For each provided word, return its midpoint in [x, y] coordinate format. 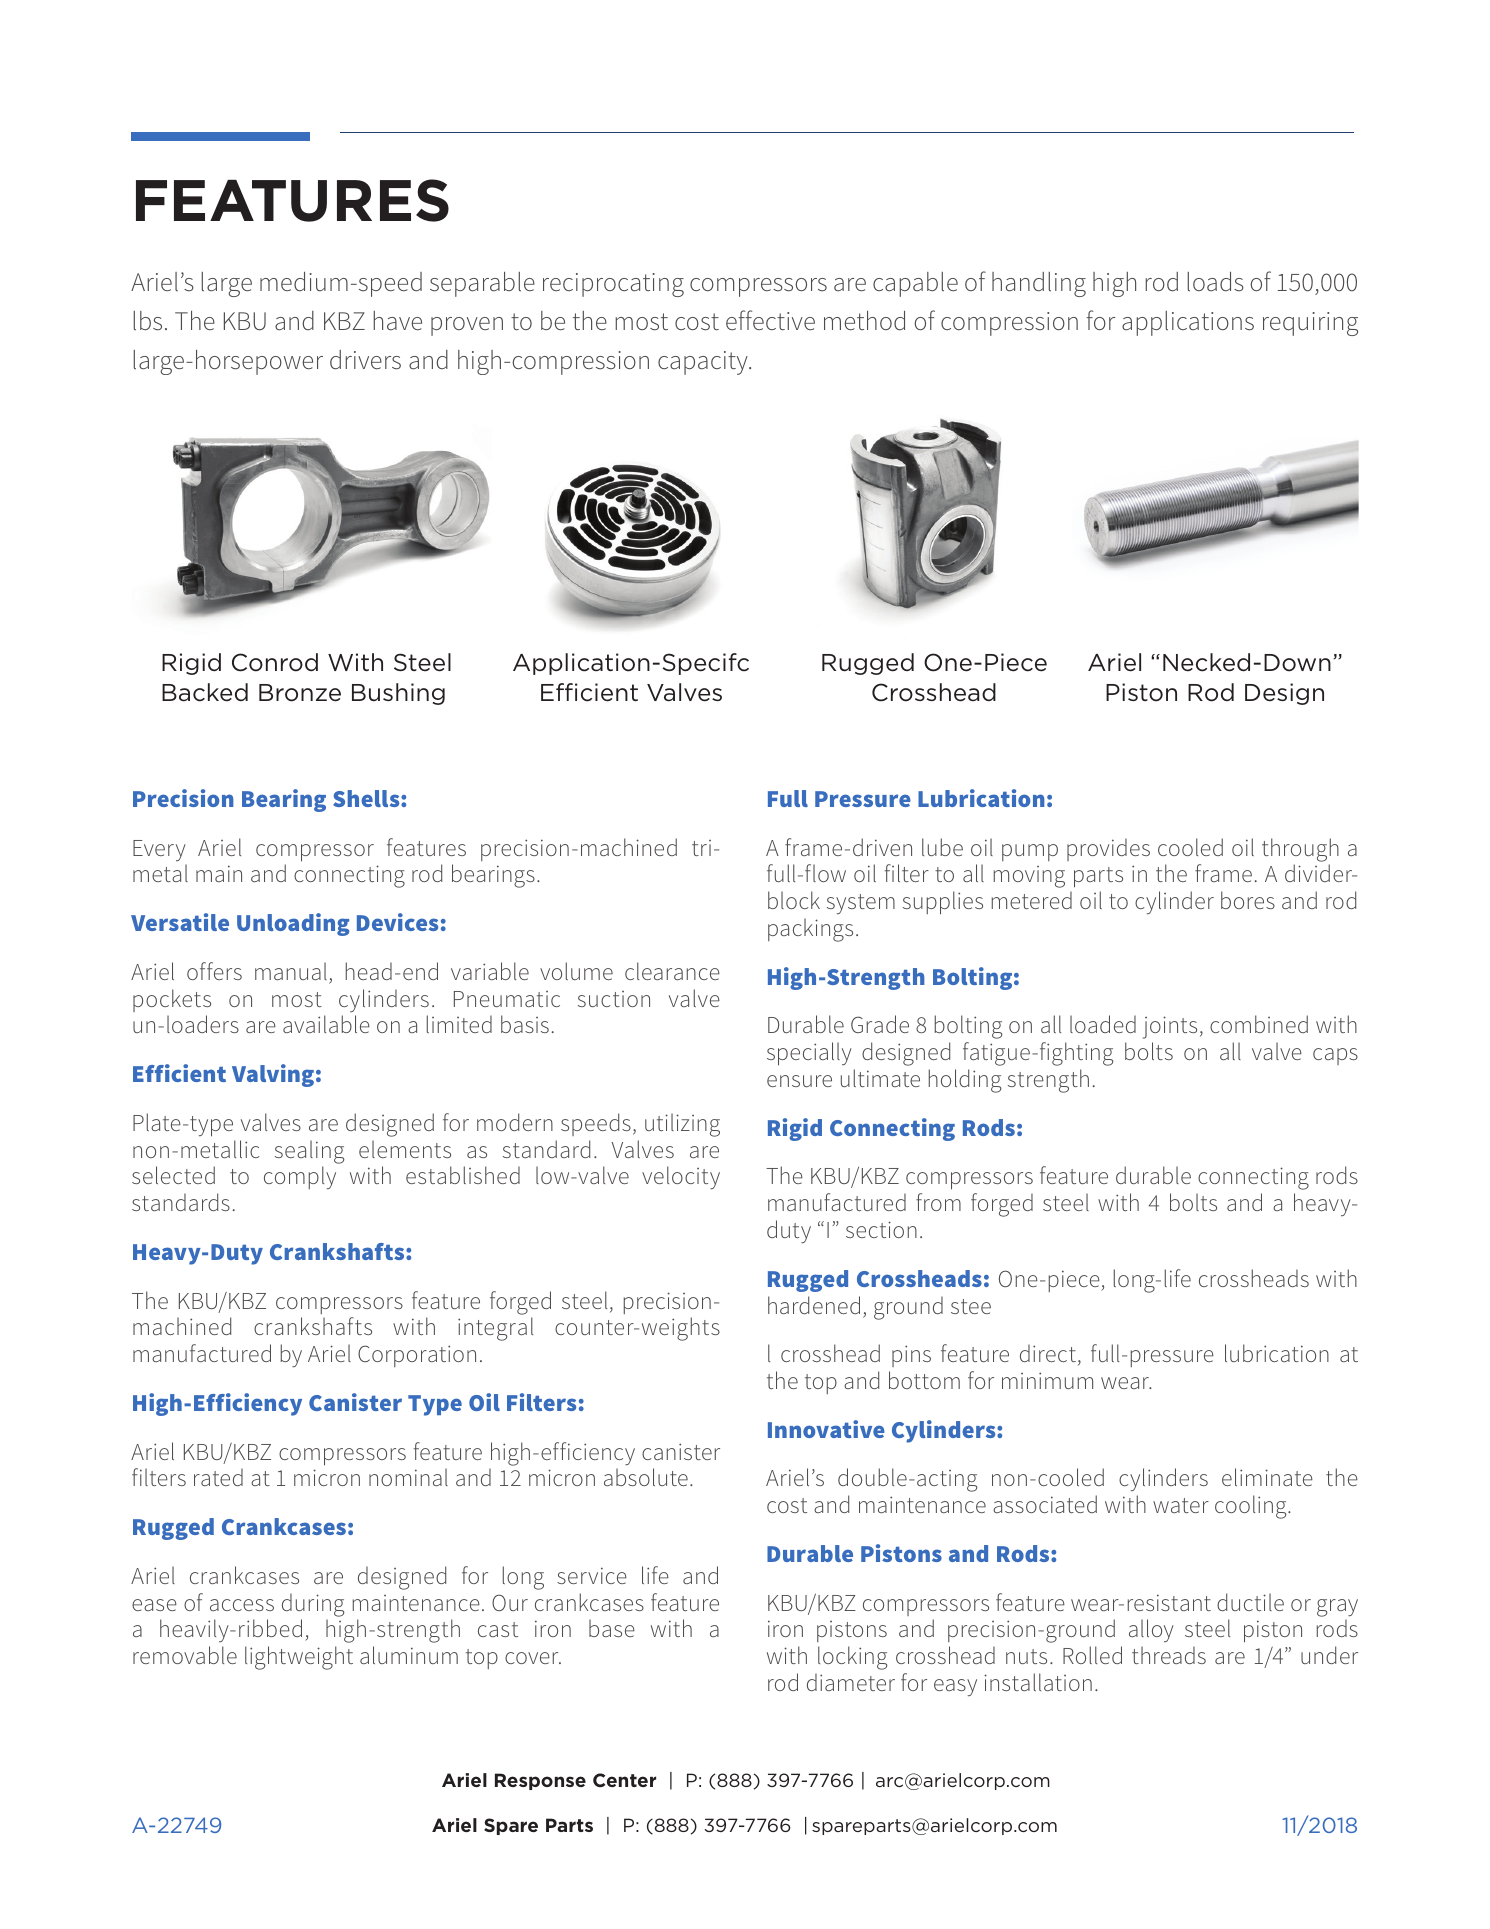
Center [624, 1780]
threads [1169, 1655]
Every [159, 850]
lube [942, 847]
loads [1215, 282]
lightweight [299, 1658]
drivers [365, 360]
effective [770, 320]
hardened [814, 1305]
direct [1048, 1353]
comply [300, 1177]
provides [1108, 849]
